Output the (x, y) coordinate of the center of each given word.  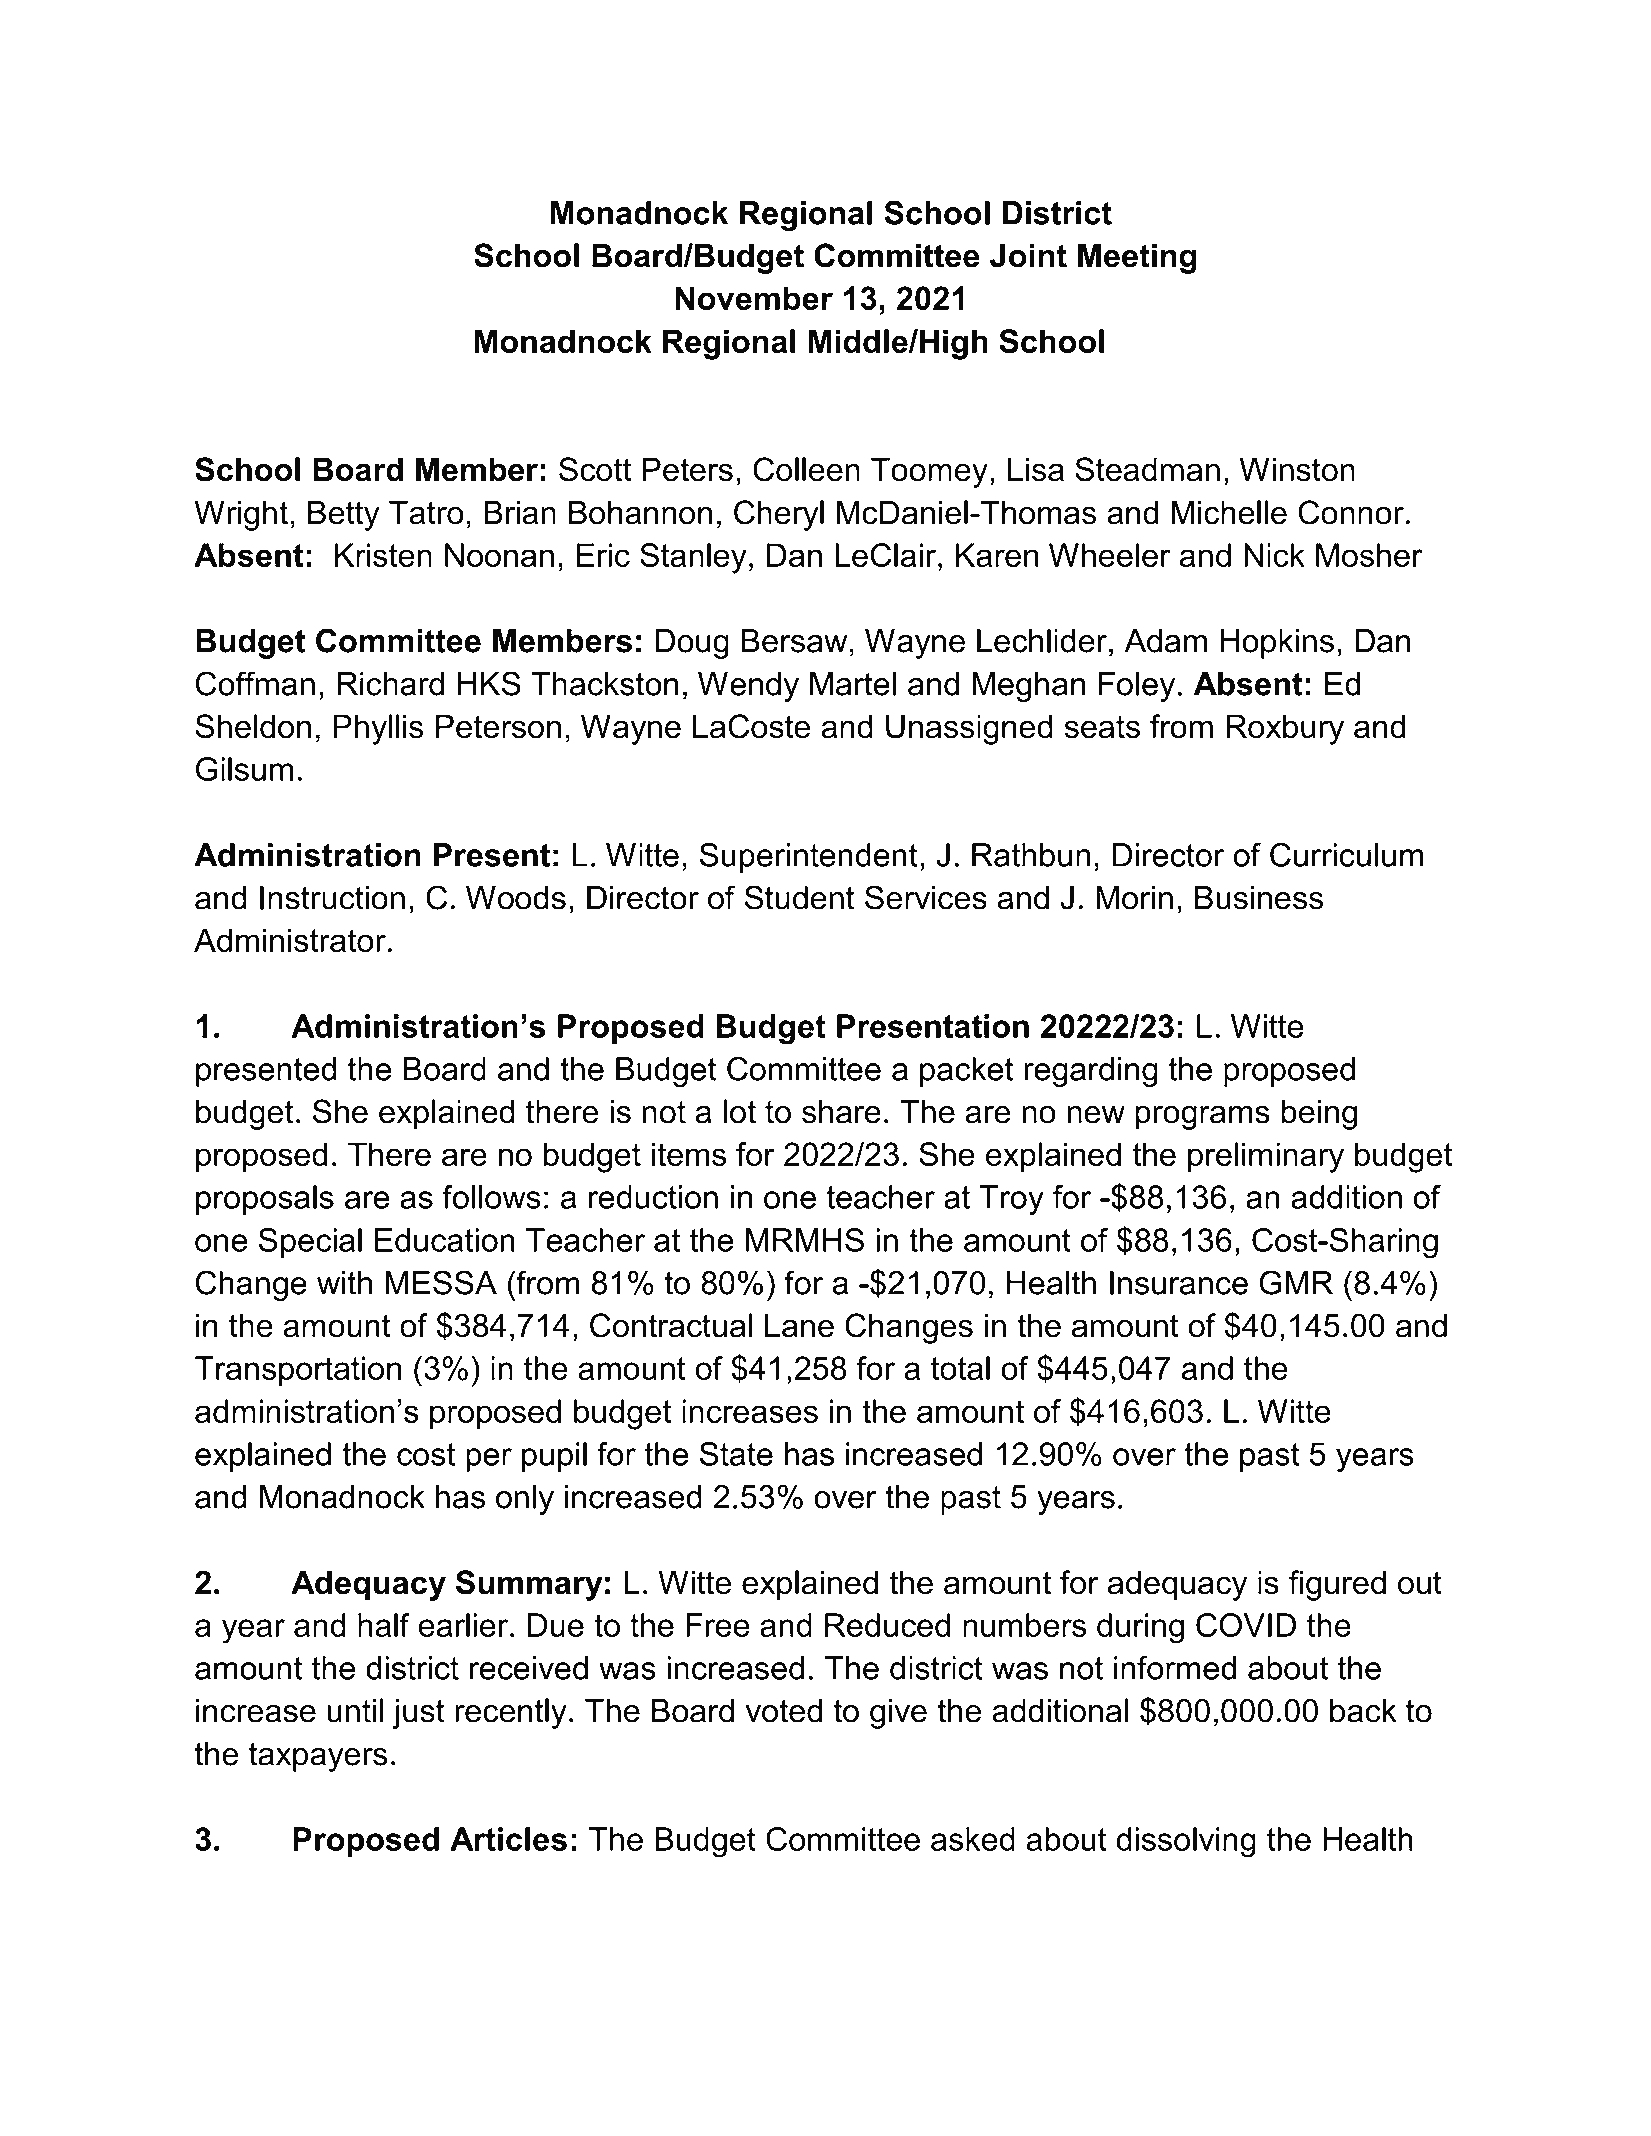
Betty (344, 515)
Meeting (1137, 258)
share (841, 1111)
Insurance (1179, 1283)
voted (784, 1711)
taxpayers (318, 1757)
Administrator (290, 940)
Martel (853, 684)
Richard (390, 684)
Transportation (298, 1371)
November (754, 298)
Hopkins (1277, 644)
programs (1202, 1118)
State (736, 1454)
